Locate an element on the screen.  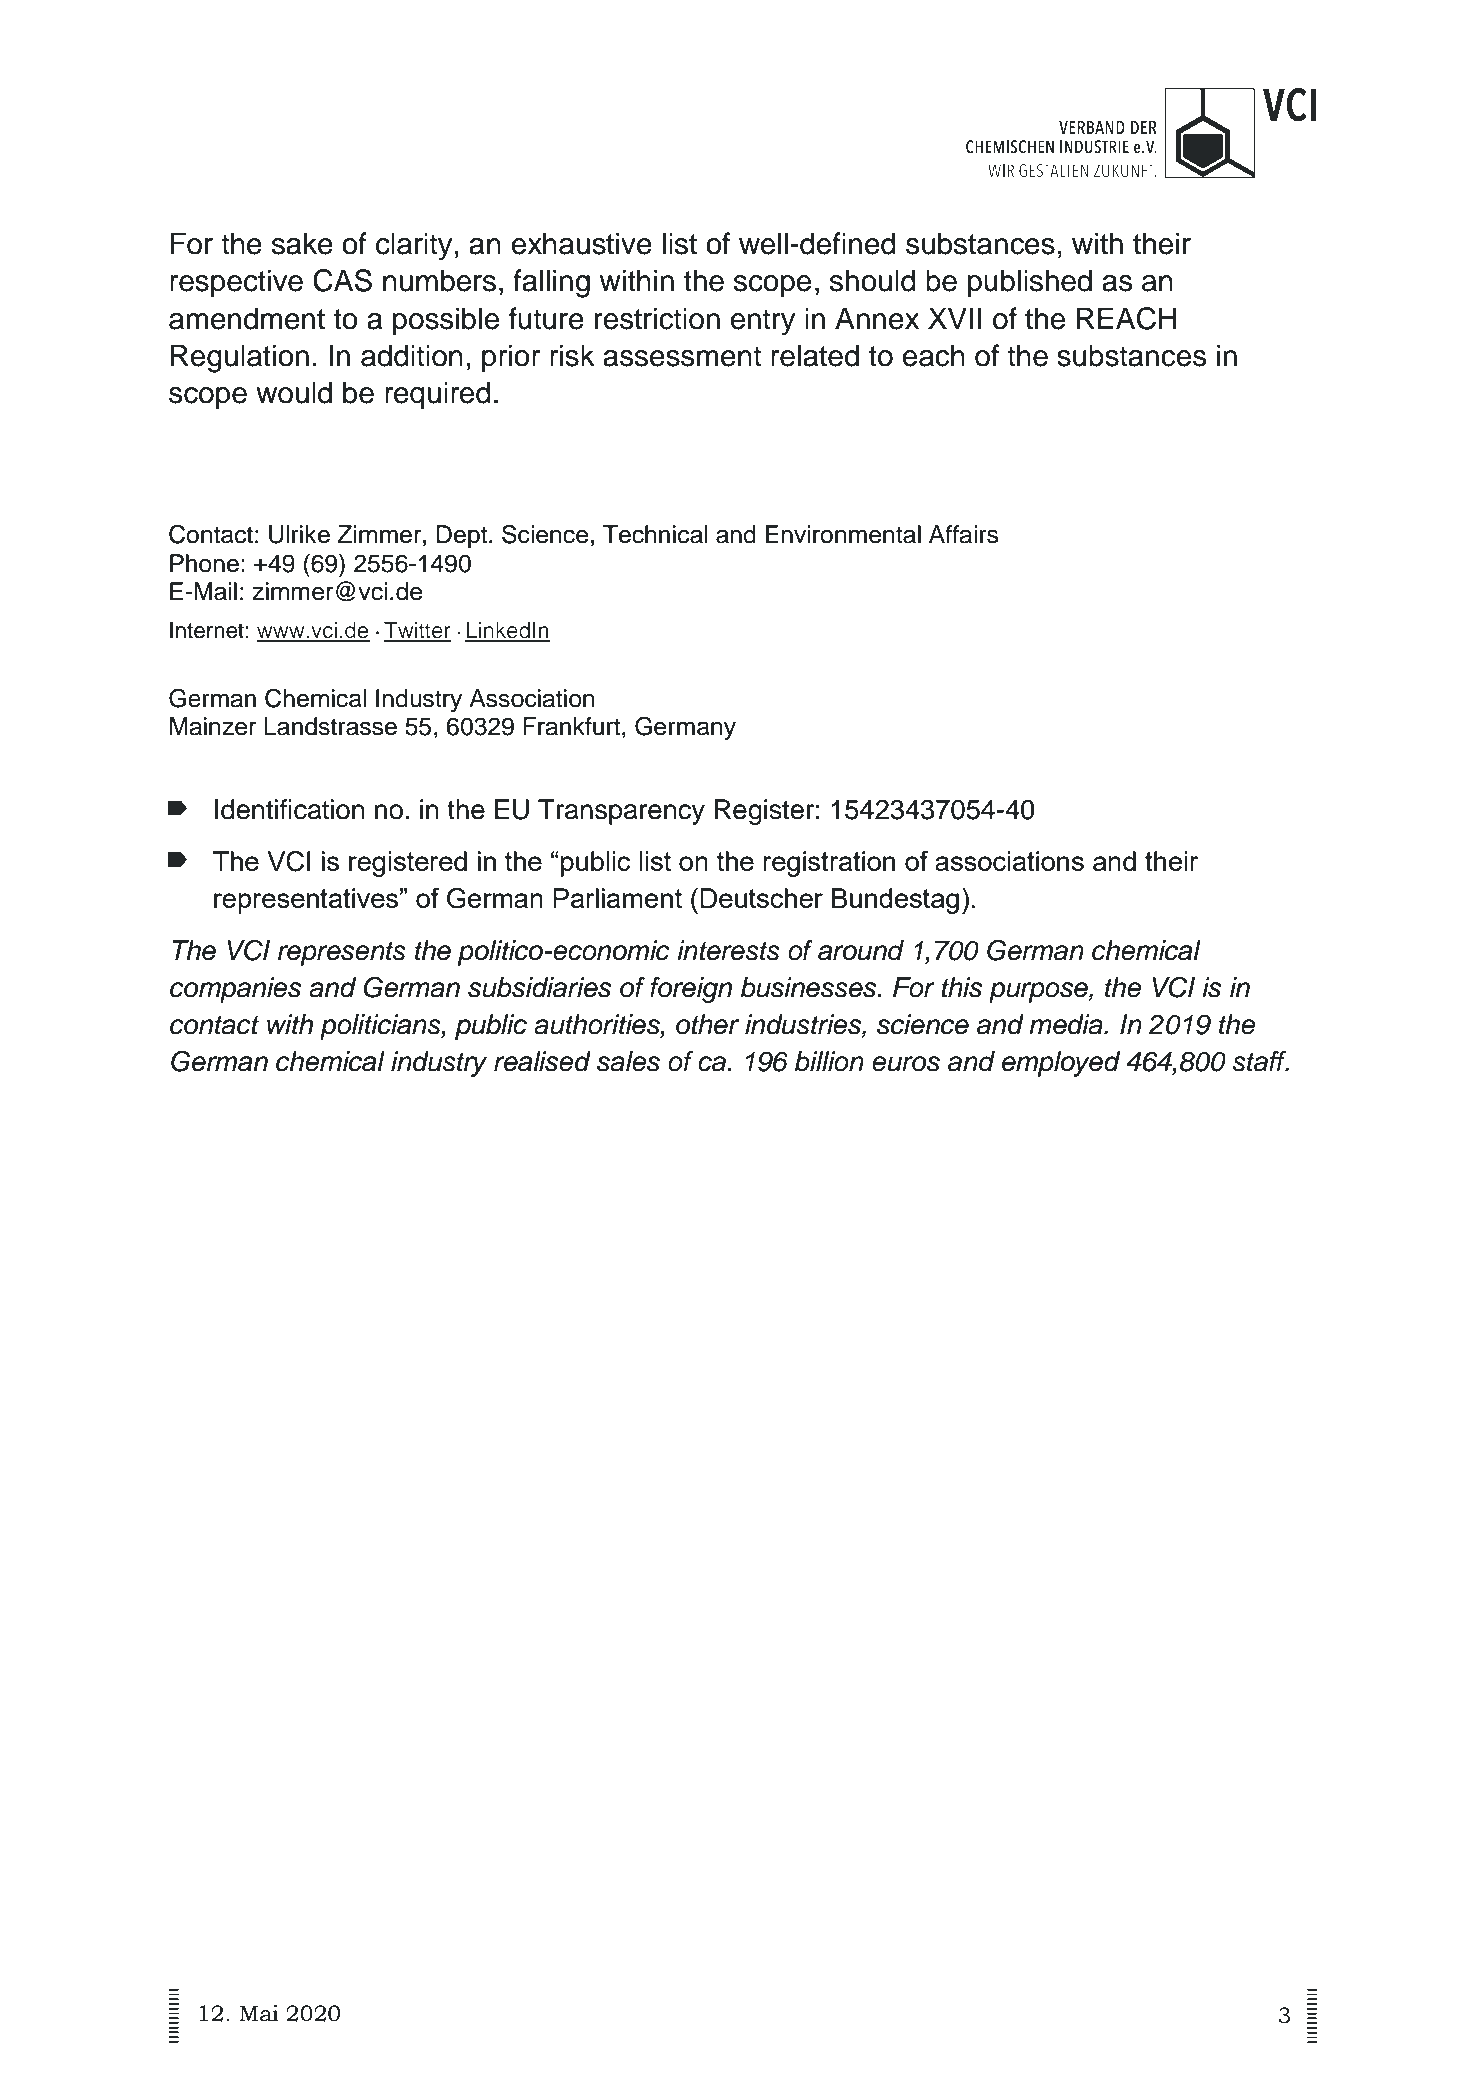
CAS is located at coordinates (342, 280).
